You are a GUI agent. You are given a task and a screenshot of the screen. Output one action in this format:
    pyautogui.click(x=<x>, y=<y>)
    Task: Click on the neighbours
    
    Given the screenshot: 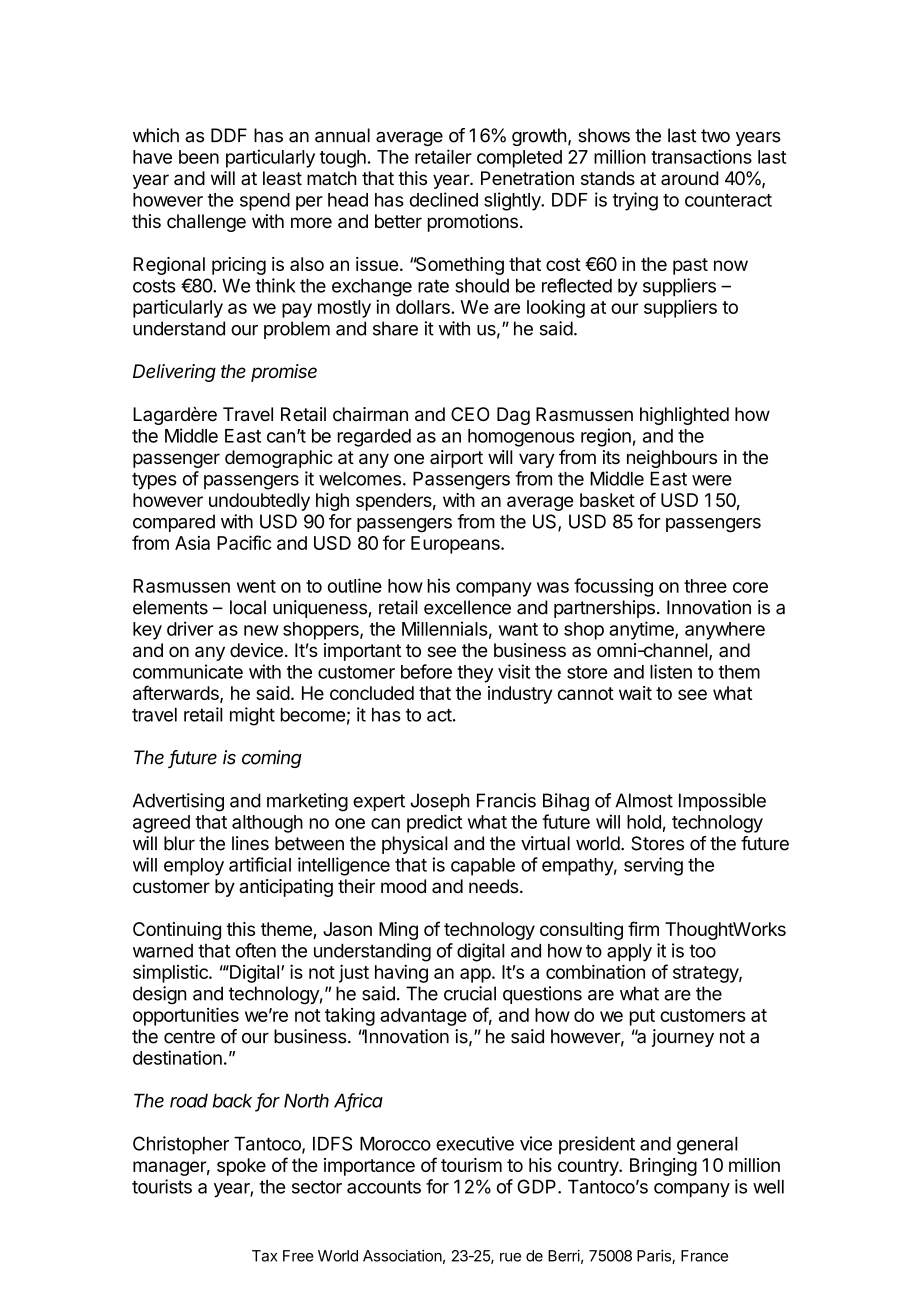 What is the action you would take?
    pyautogui.click(x=672, y=459)
